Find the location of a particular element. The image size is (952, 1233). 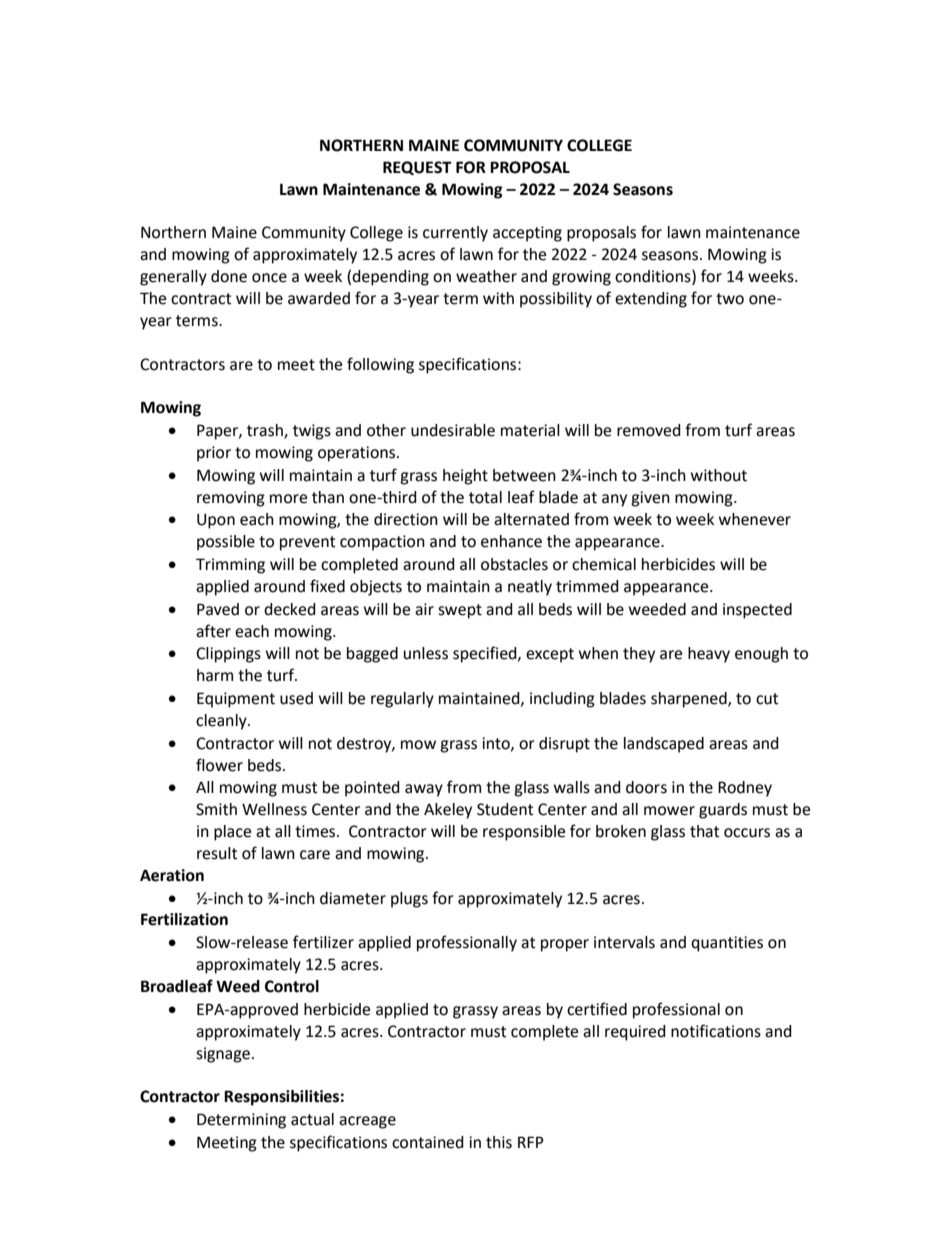

mower is located at coordinates (669, 811).
